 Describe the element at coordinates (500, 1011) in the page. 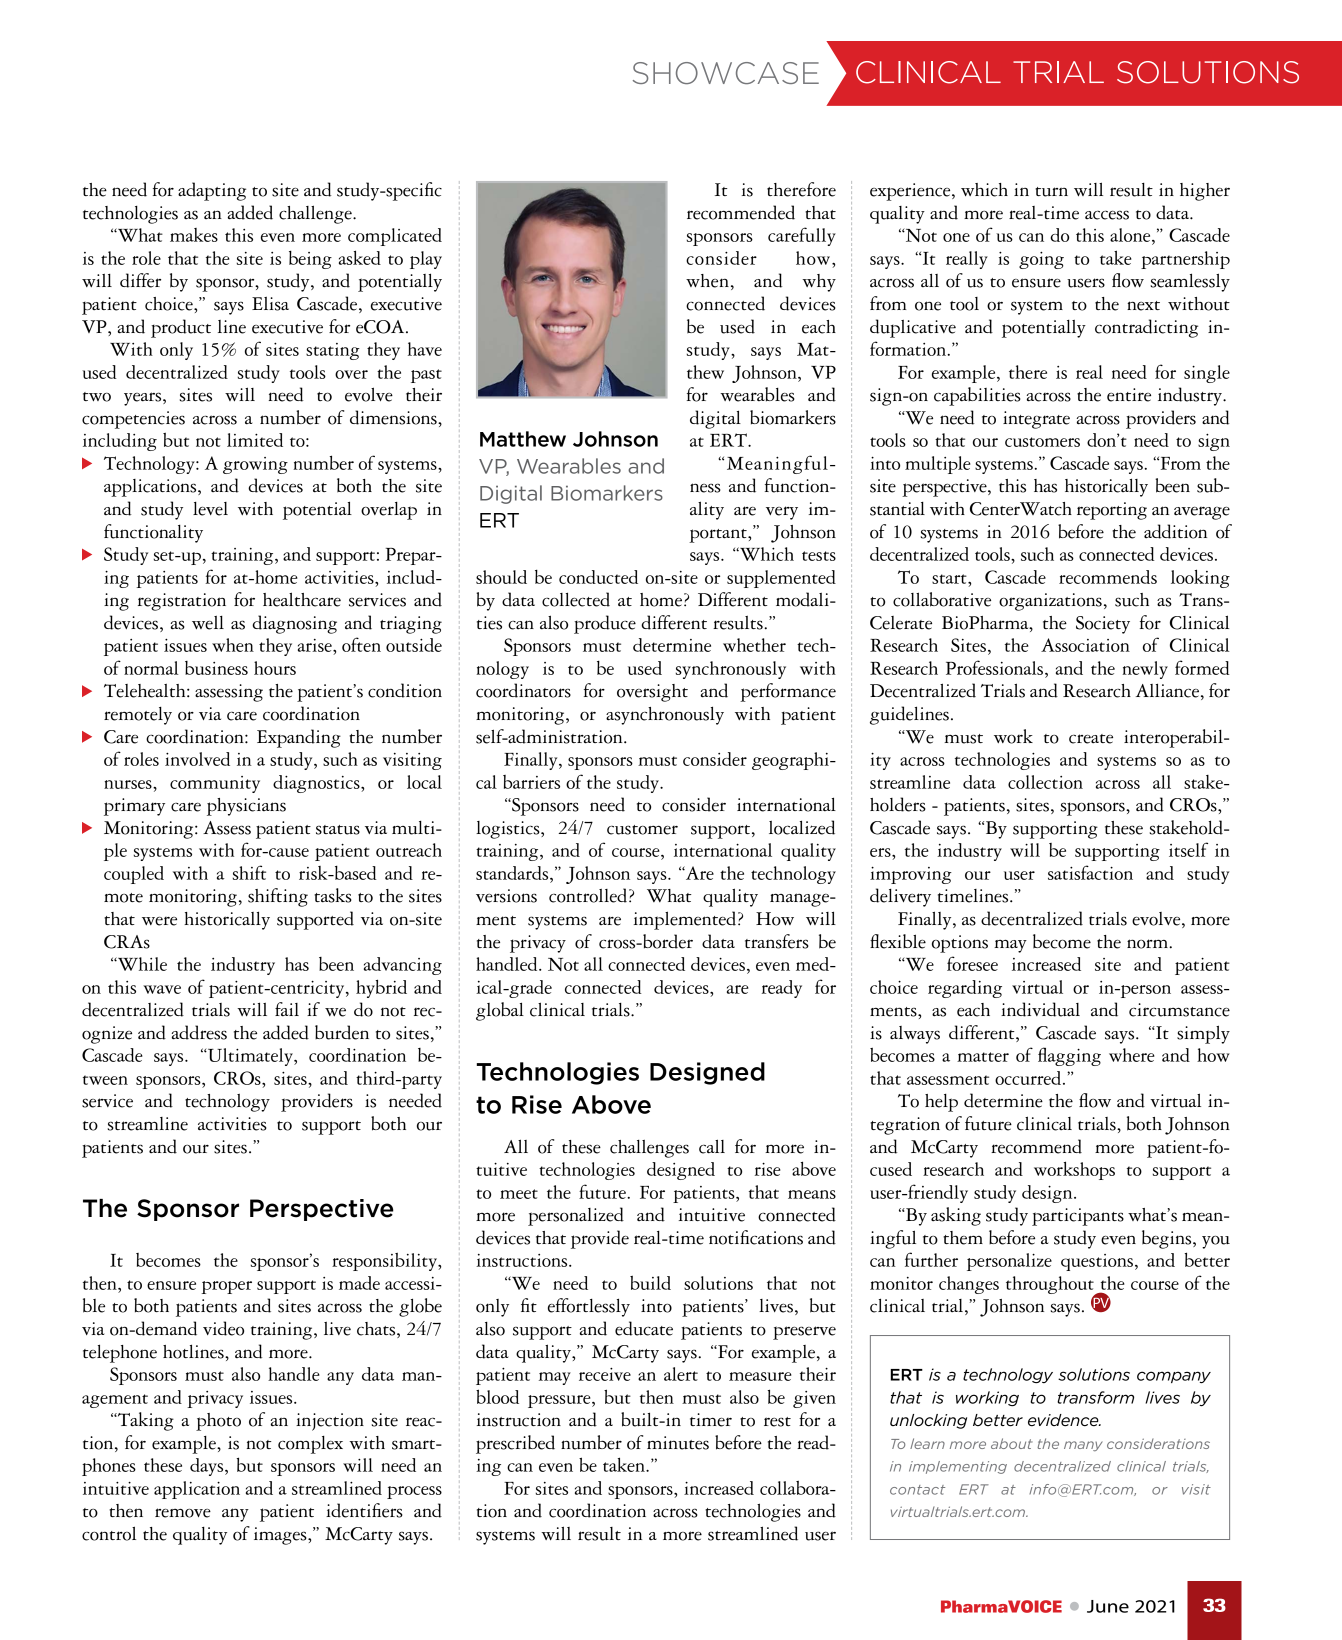

I see `global` at that location.
